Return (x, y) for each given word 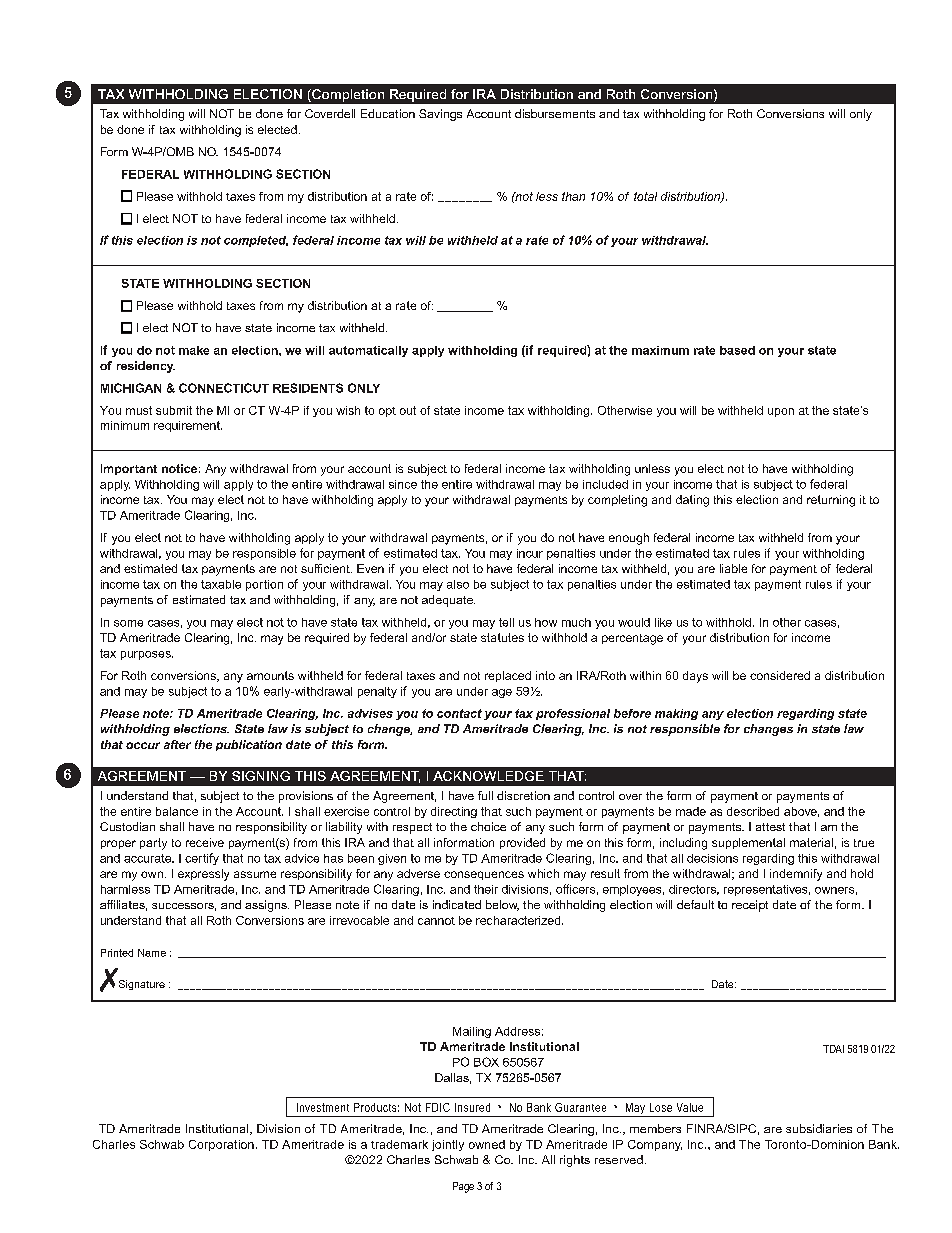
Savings (440, 115)
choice (488, 826)
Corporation (221, 1145)
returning (831, 501)
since (403, 484)
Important (129, 469)
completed (256, 241)
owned (487, 1144)
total (645, 196)
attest (770, 827)
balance (177, 811)
